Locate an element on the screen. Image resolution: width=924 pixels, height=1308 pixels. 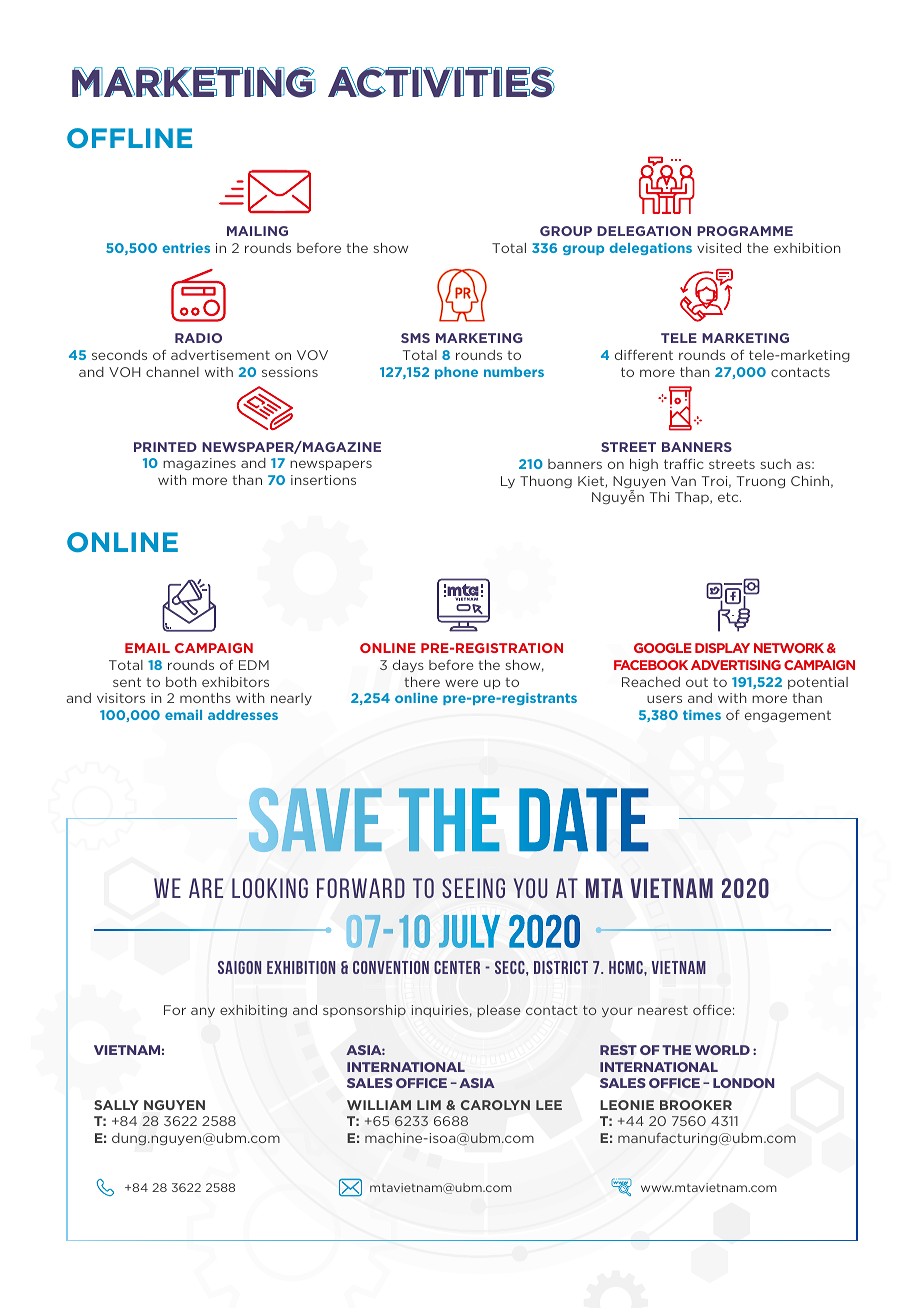
days is located at coordinates (408, 666).
